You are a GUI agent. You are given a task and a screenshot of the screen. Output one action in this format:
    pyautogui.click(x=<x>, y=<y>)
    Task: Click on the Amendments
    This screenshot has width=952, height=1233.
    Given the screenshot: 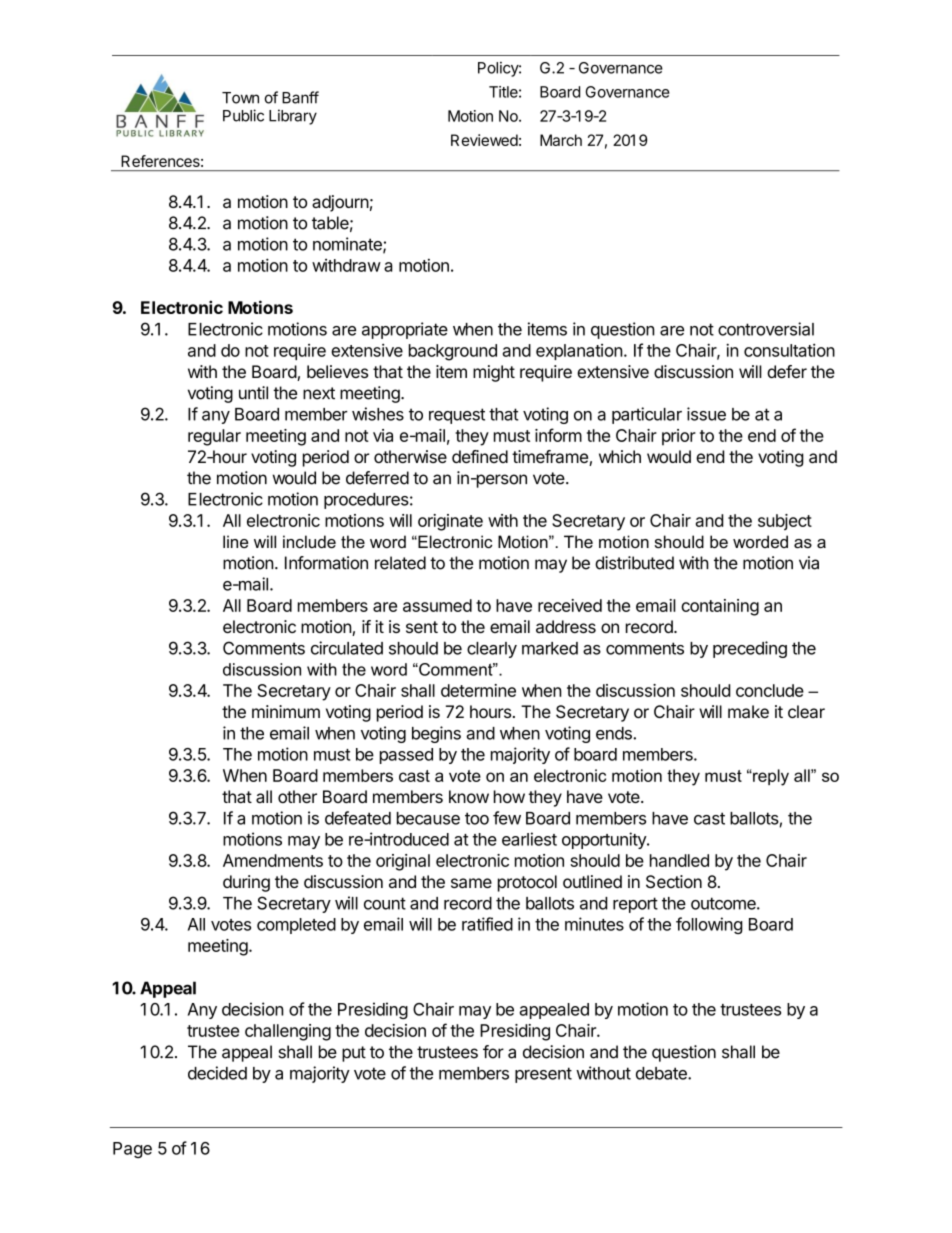 What is the action you would take?
    pyautogui.click(x=273, y=860)
